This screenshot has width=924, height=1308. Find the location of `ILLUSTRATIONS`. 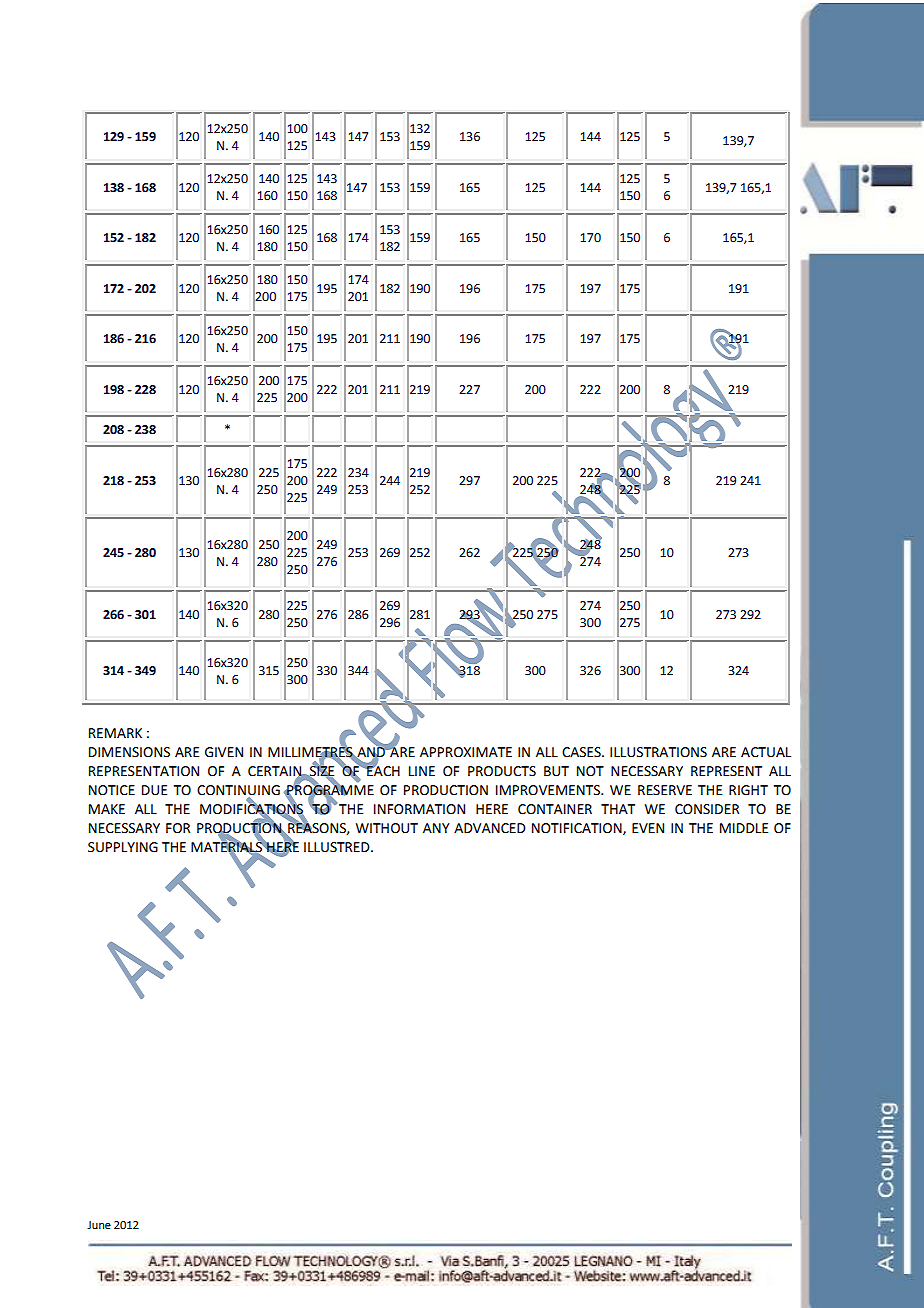

ILLUSTRATIONS is located at coordinates (658, 752).
